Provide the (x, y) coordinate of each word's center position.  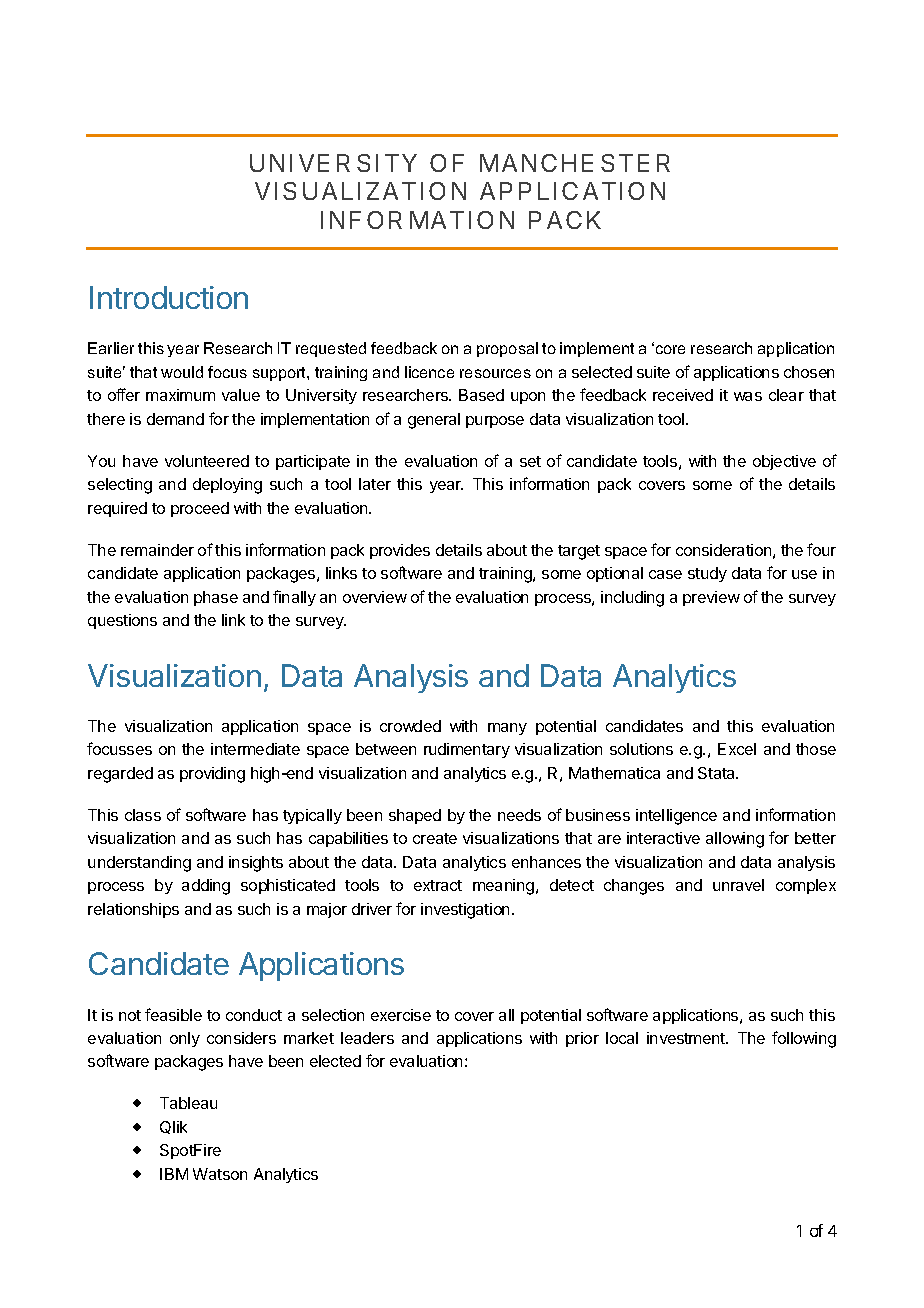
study (707, 574)
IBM (174, 1174)
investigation (465, 911)
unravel (738, 885)
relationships (133, 910)
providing (212, 775)
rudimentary (467, 750)
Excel (737, 749)
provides (400, 551)
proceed (200, 509)
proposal (507, 349)
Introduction (169, 297)
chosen (809, 372)
